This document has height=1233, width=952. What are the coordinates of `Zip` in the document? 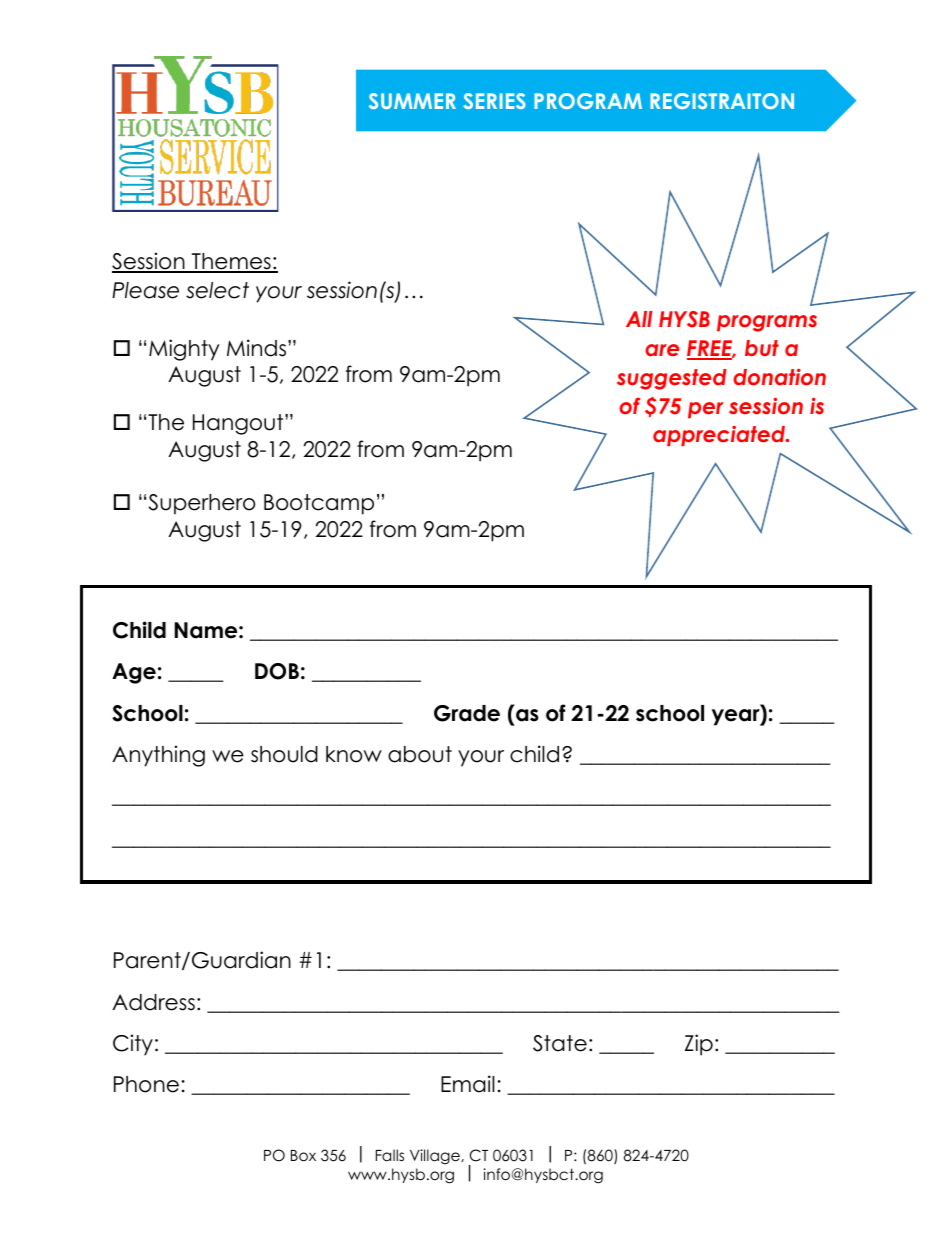 It's located at (699, 1045).
